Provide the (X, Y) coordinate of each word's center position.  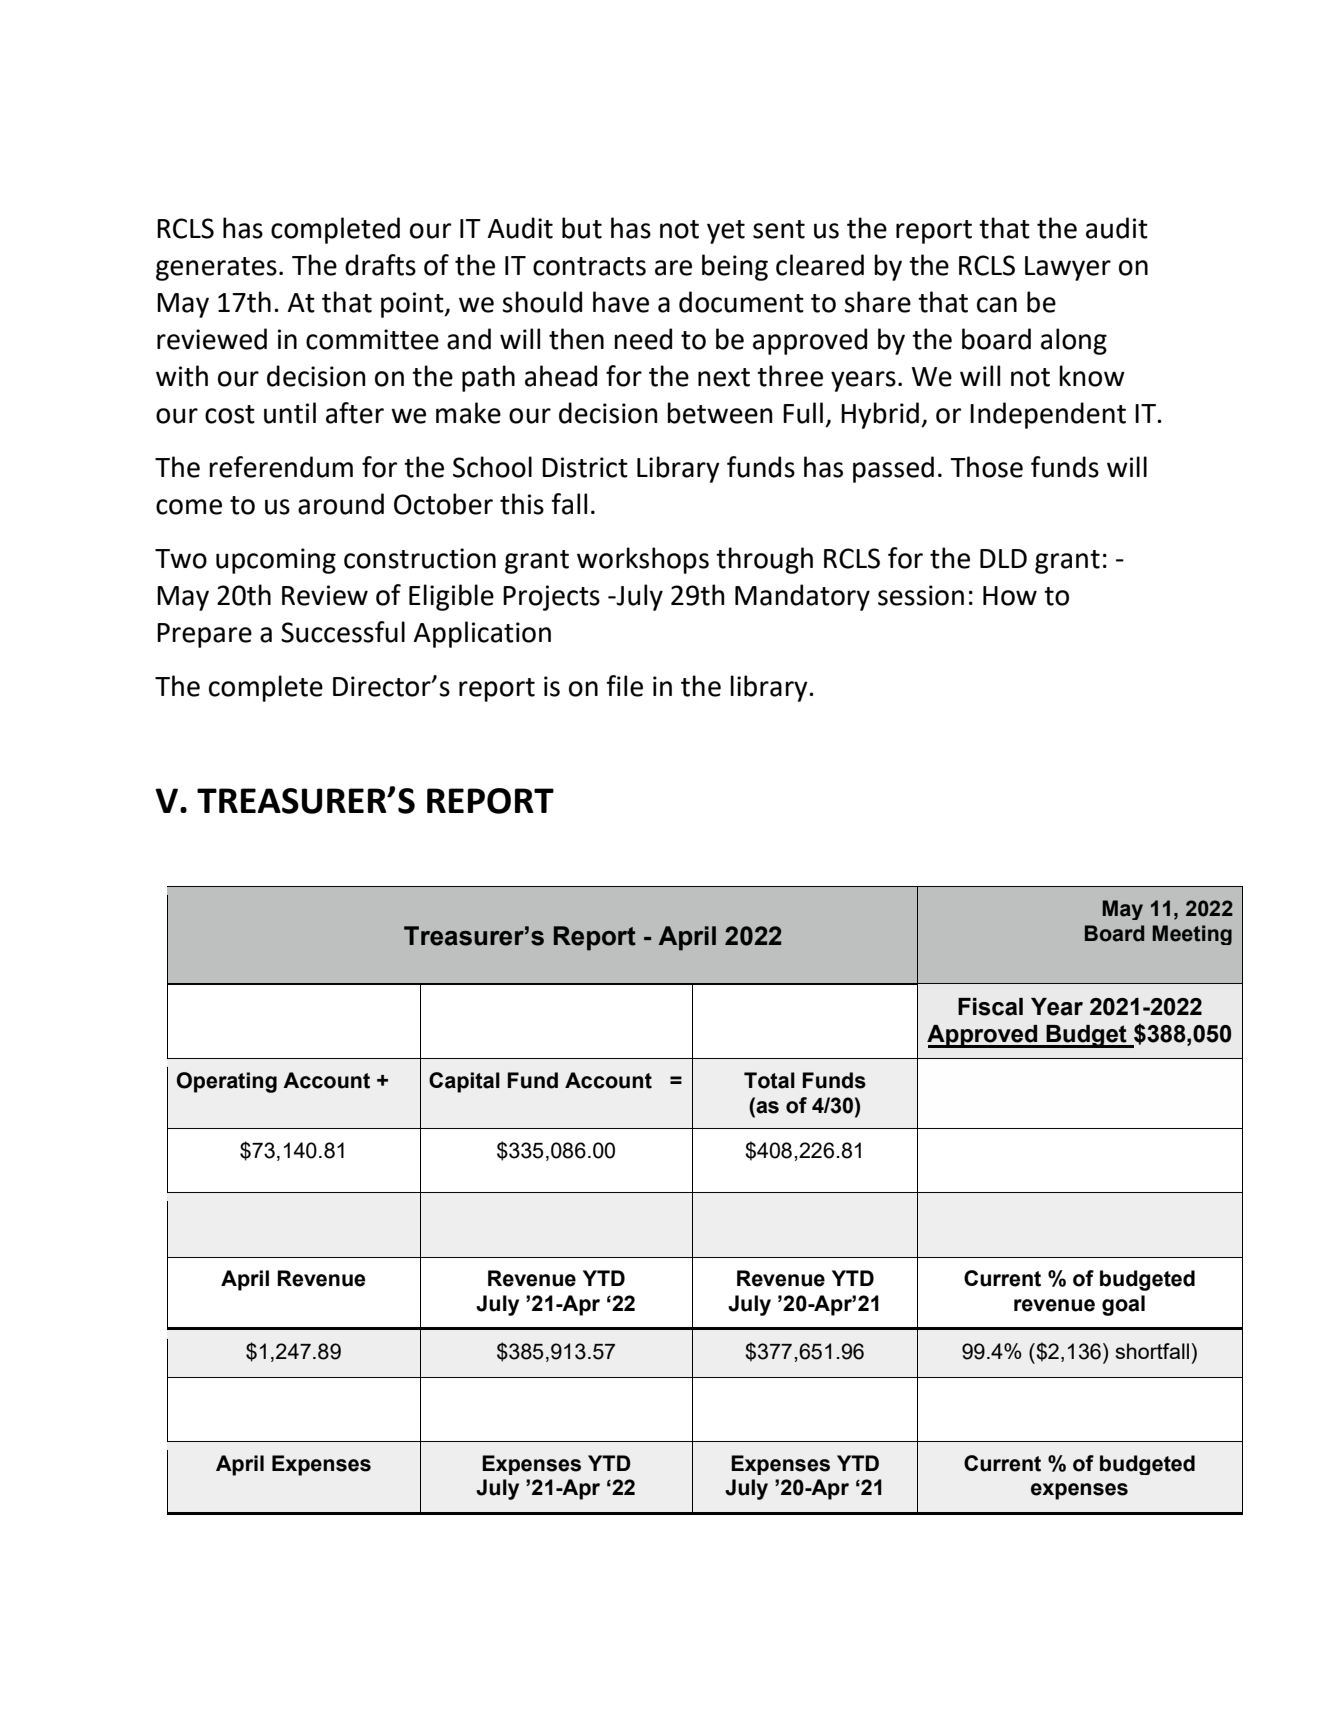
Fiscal (990, 1007)
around (341, 504)
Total (769, 1080)
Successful (343, 632)
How (1010, 596)
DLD (1003, 558)
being (735, 267)
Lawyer (1068, 268)
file (624, 686)
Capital (464, 1082)
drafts (380, 265)
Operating (227, 1082)
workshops (643, 560)
